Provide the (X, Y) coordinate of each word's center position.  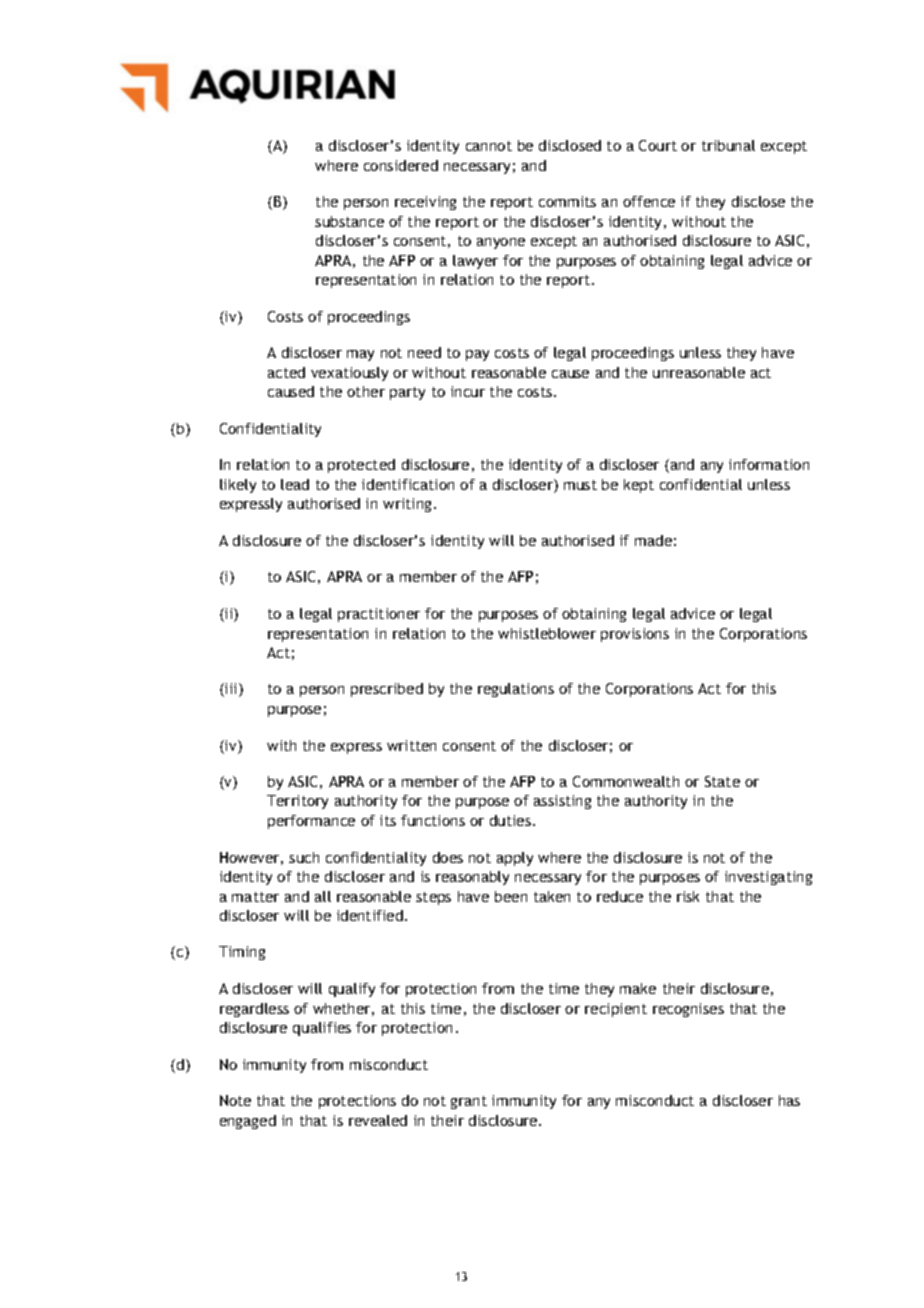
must (580, 485)
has (789, 1100)
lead (295, 484)
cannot (489, 146)
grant (469, 1102)
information (769, 464)
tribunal (728, 145)
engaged (248, 1122)
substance (349, 221)
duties (510, 820)
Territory (297, 802)
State (722, 781)
